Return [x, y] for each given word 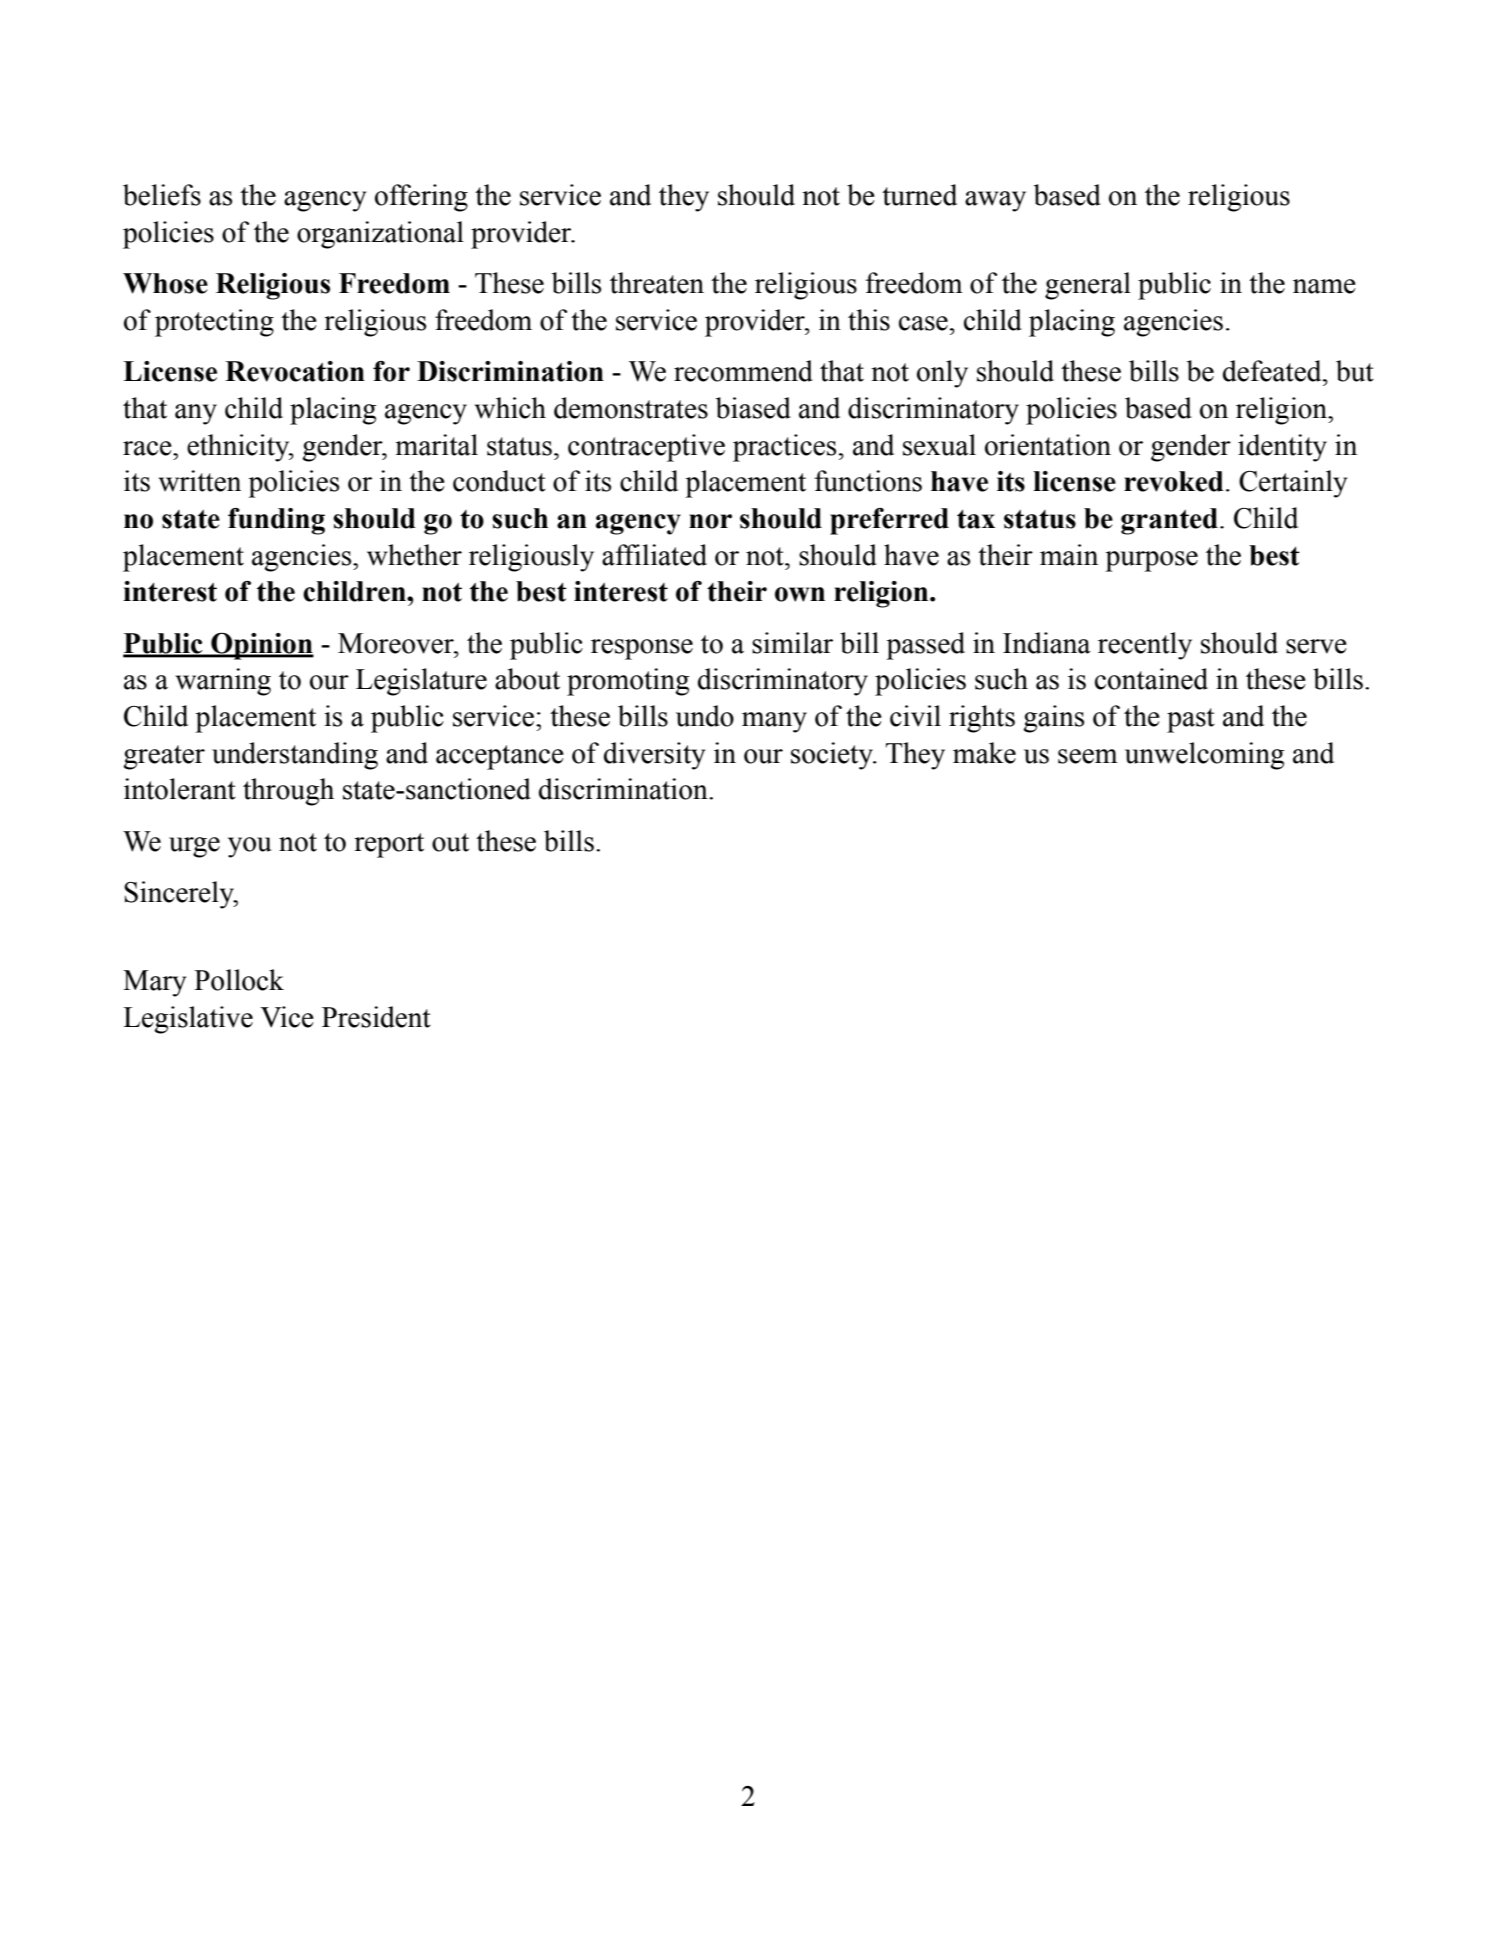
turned [919, 195]
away [995, 201]
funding [276, 521]
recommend [743, 371]
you [249, 847]
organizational [380, 235]
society [833, 756]
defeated [1273, 371]
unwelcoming [1204, 756]
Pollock [239, 980]
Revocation [295, 371]
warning [223, 682]
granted [1169, 521]
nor [710, 521]
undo [705, 716]
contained [1151, 679]
